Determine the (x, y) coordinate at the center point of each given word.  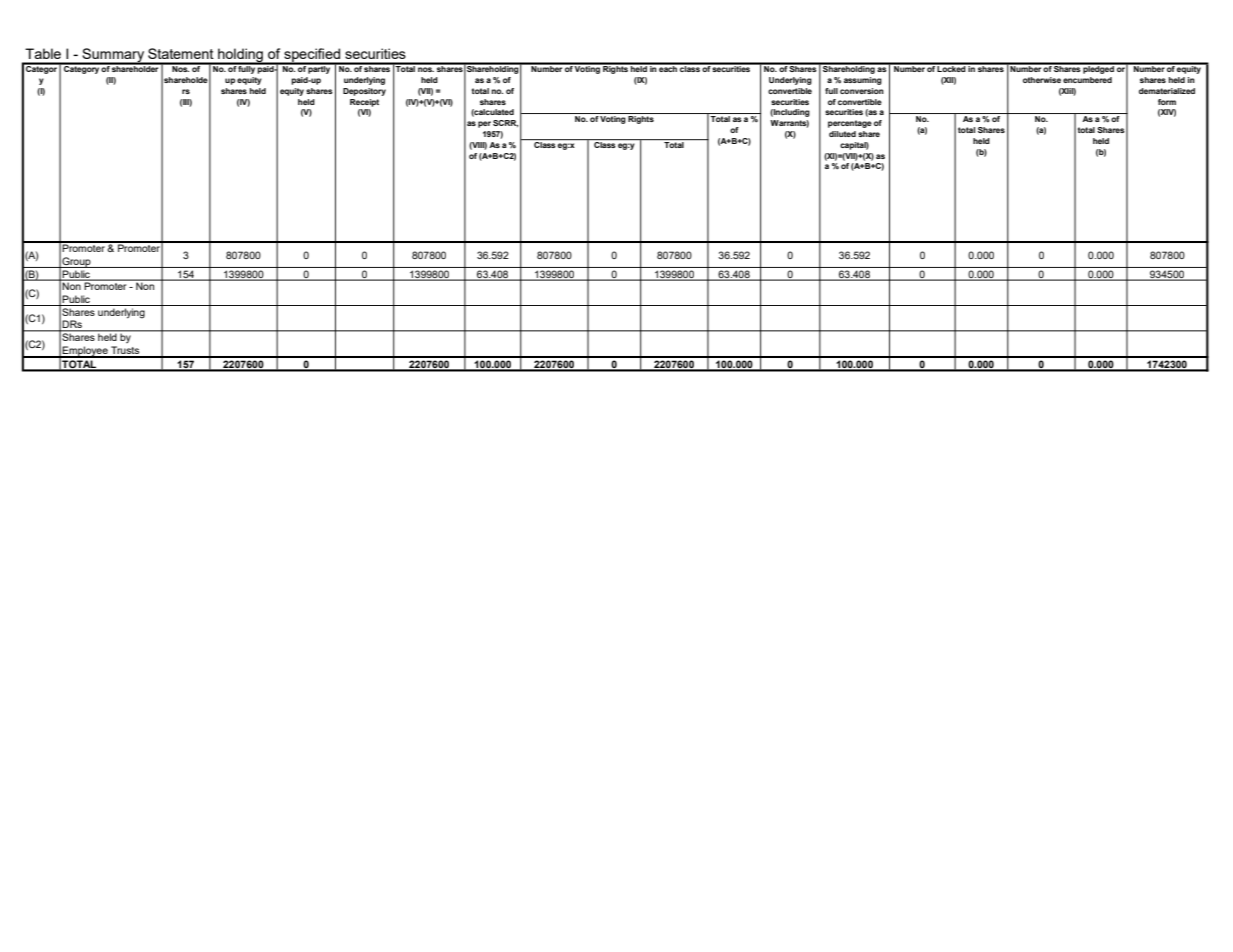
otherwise (1042, 80)
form (1167, 102)
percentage (850, 124)
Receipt (364, 103)
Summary (113, 56)
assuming (863, 81)
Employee (85, 352)
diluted (842, 134)
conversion (862, 91)
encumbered (1087, 80)
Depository (364, 92)
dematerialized (1167, 91)
